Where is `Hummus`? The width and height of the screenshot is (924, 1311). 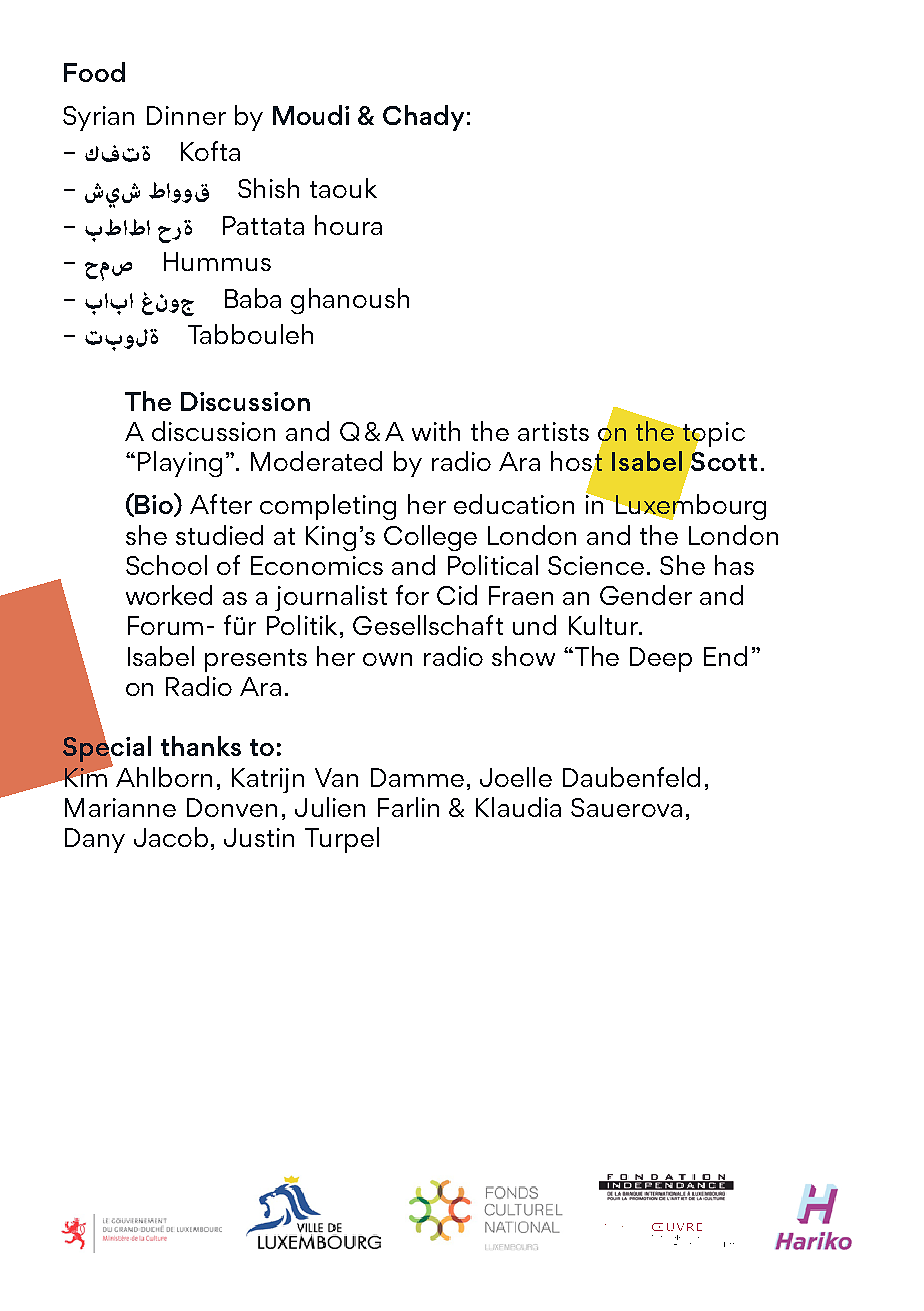 Hummus is located at coordinates (217, 261).
